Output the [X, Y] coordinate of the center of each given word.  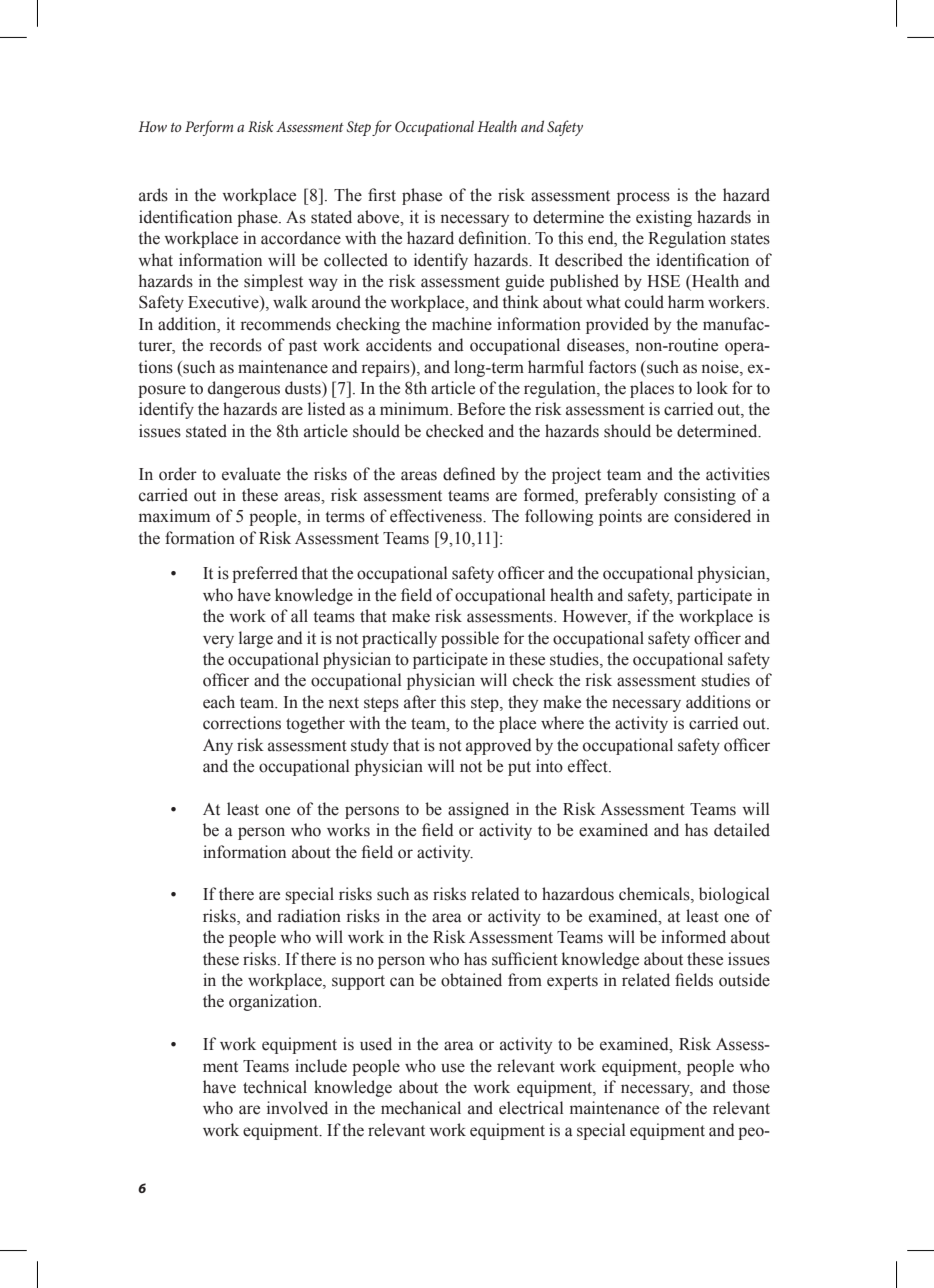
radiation [309, 916]
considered [712, 516]
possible [470, 639]
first [382, 195]
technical [275, 1087]
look [712, 388]
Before [481, 409]
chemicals [655, 895]
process [643, 198]
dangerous [244, 389]
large [256, 639]
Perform [209, 128]
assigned [478, 810]
